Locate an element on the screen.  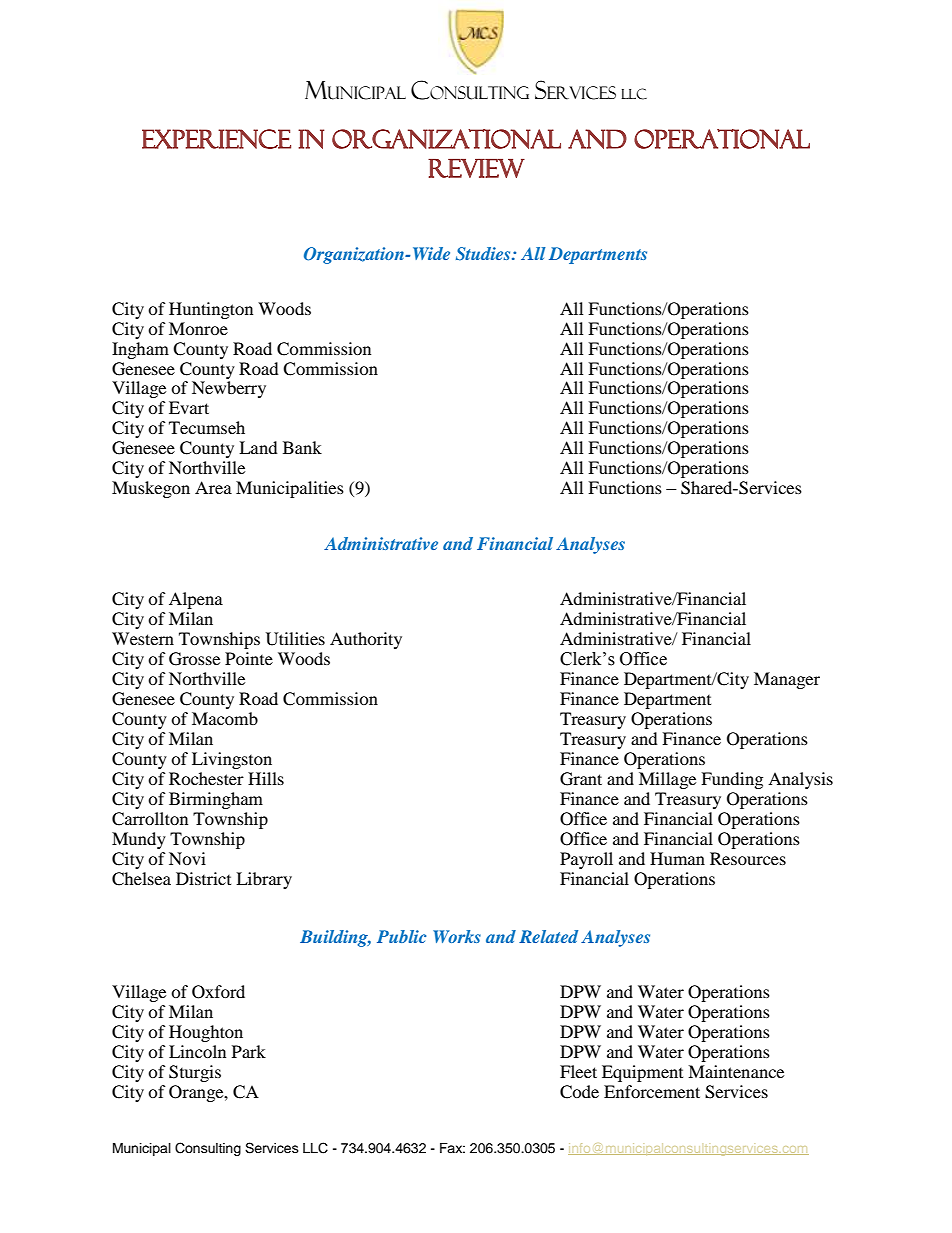
EXPERIENCE is located at coordinates (216, 139).
